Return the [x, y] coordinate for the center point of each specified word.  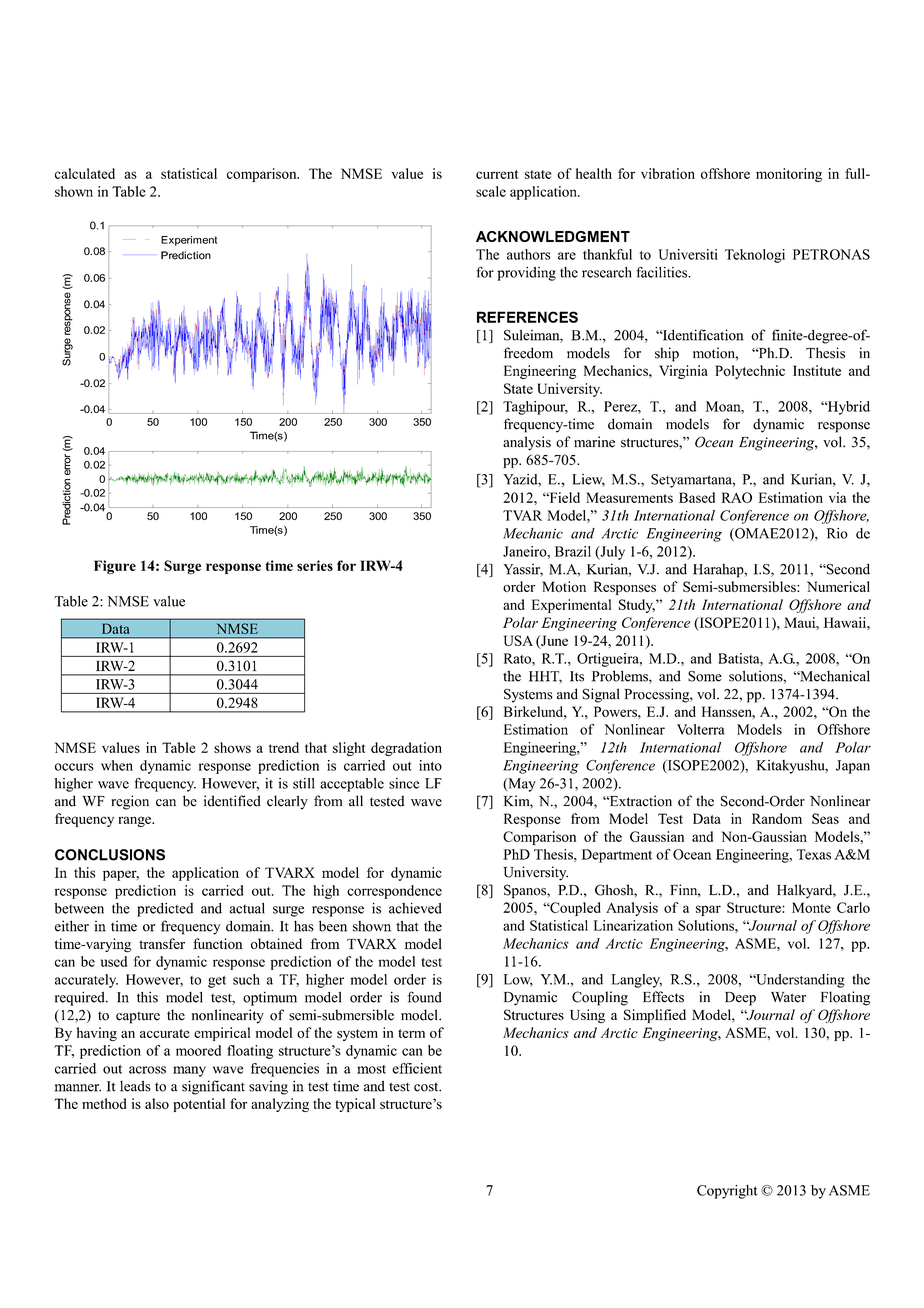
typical [355, 1105]
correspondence [394, 892]
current [497, 174]
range [135, 821]
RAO [736, 497]
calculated [85, 173]
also [157, 1103]
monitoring [789, 175]
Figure [115, 567]
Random [777, 818]
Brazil [573, 551]
